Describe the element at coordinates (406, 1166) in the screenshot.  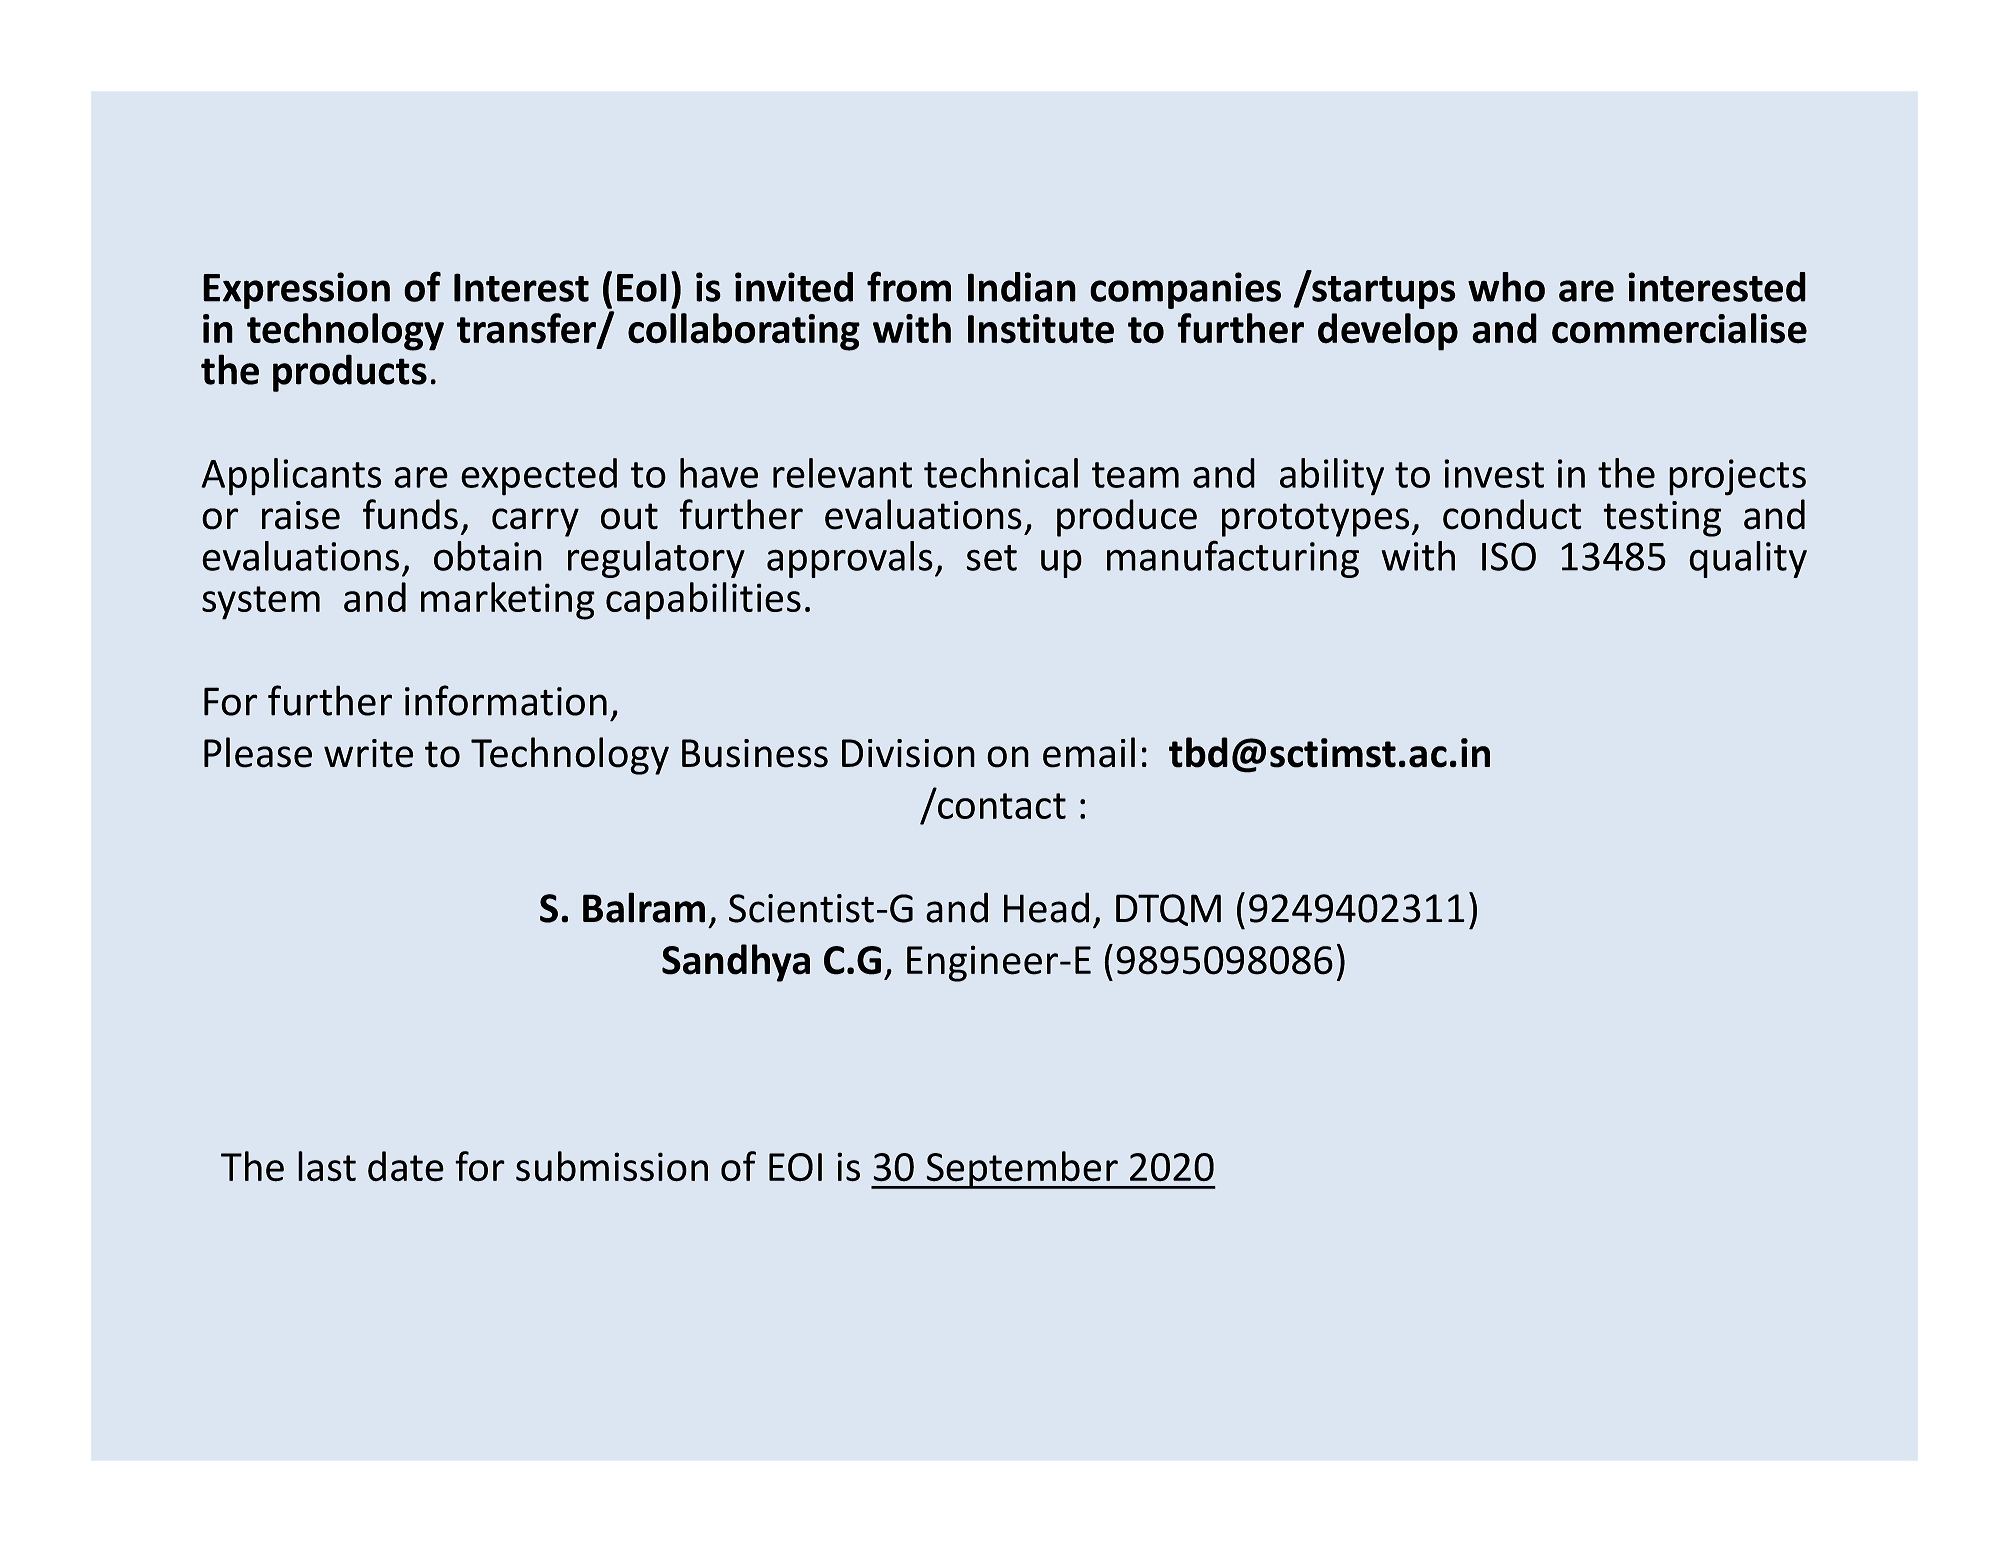
I see `date` at that location.
